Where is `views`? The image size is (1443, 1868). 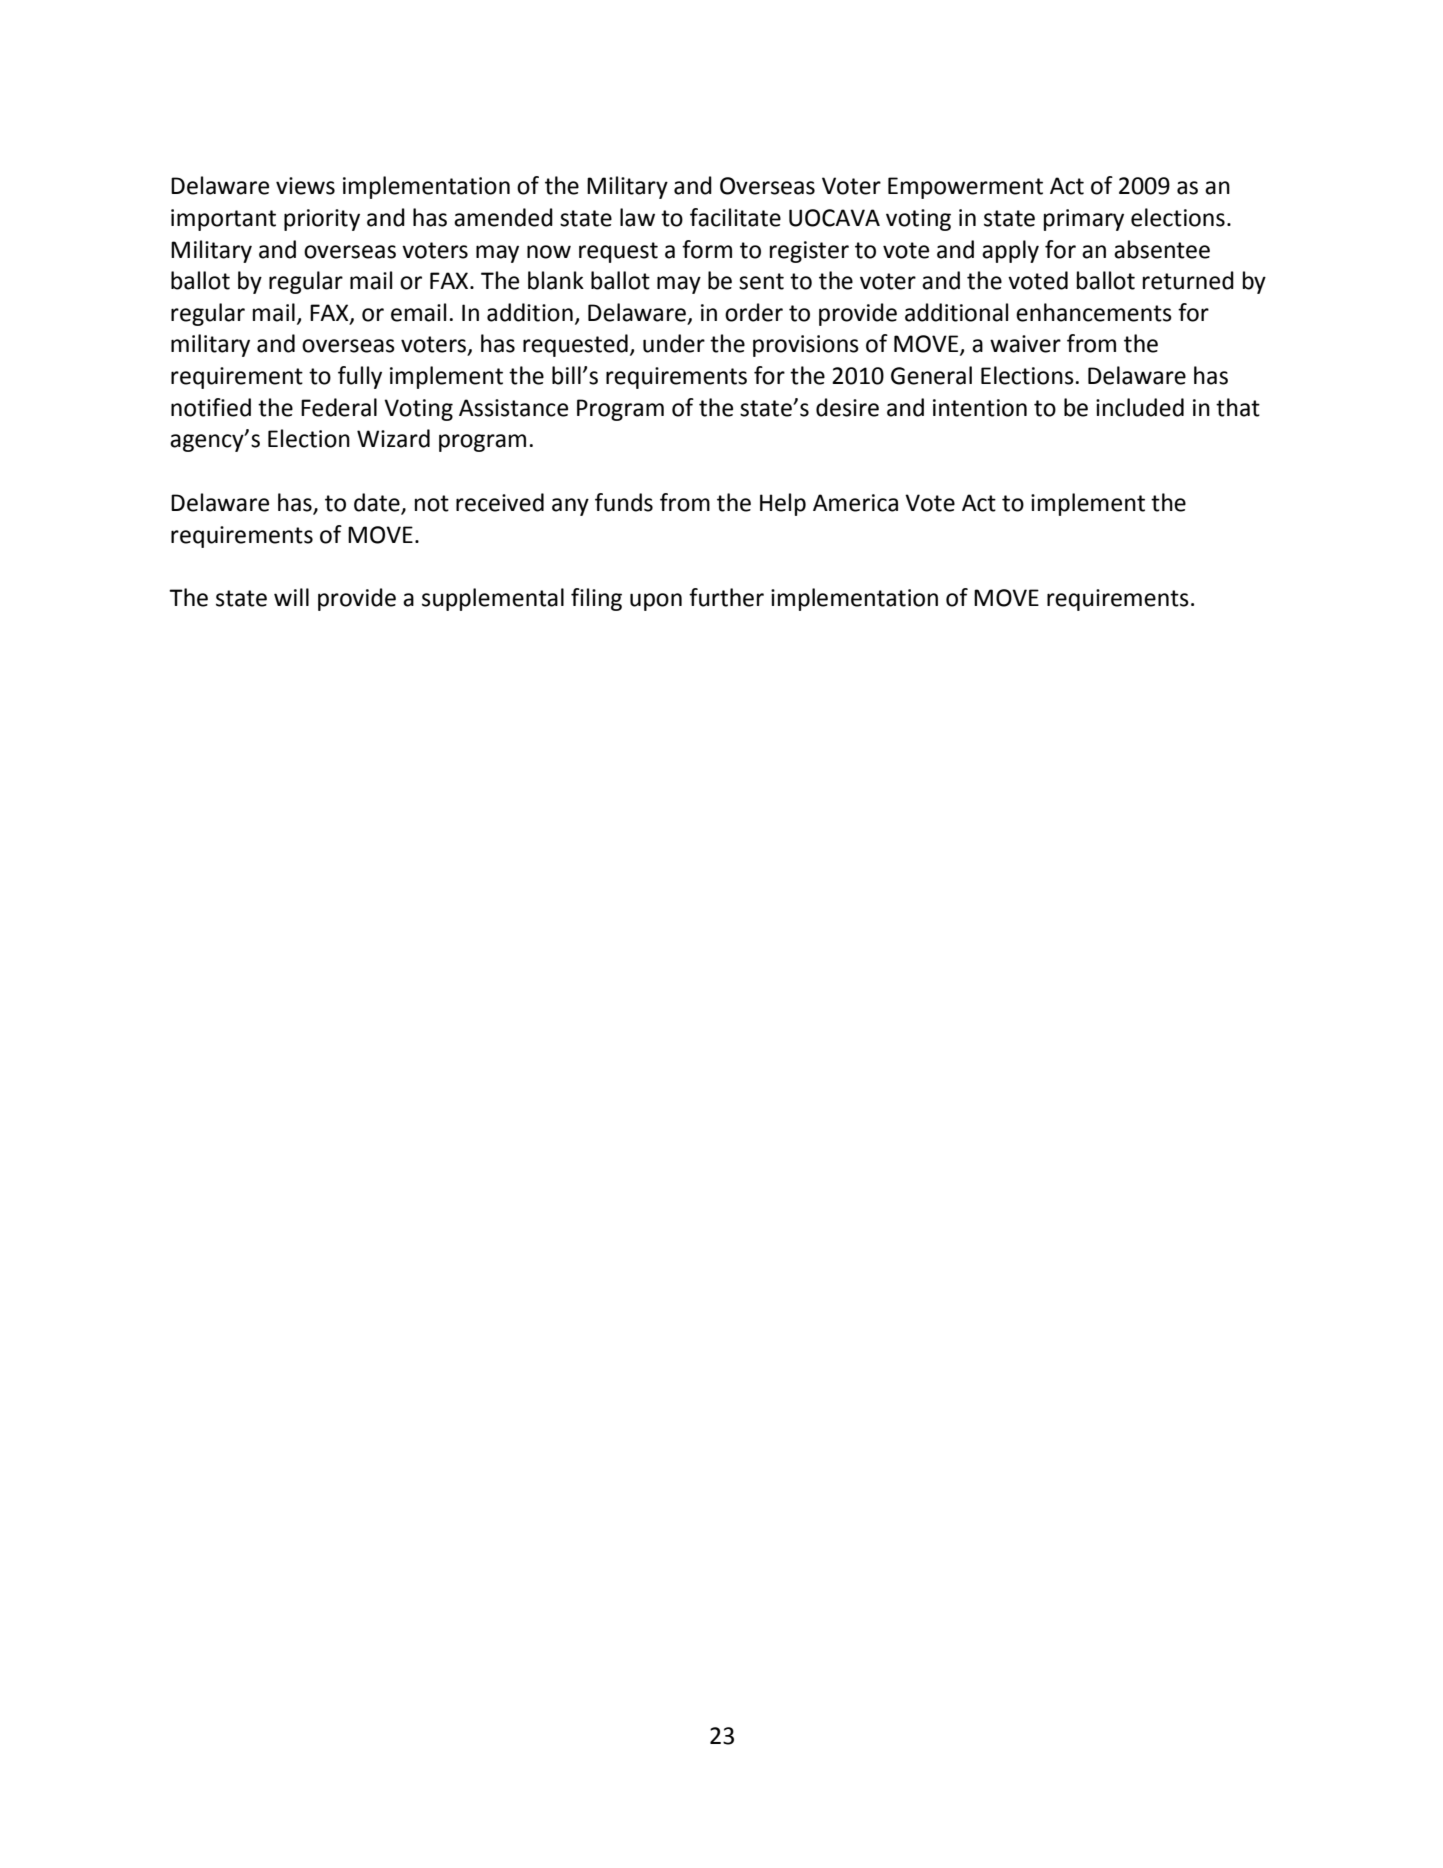
views is located at coordinates (305, 186).
